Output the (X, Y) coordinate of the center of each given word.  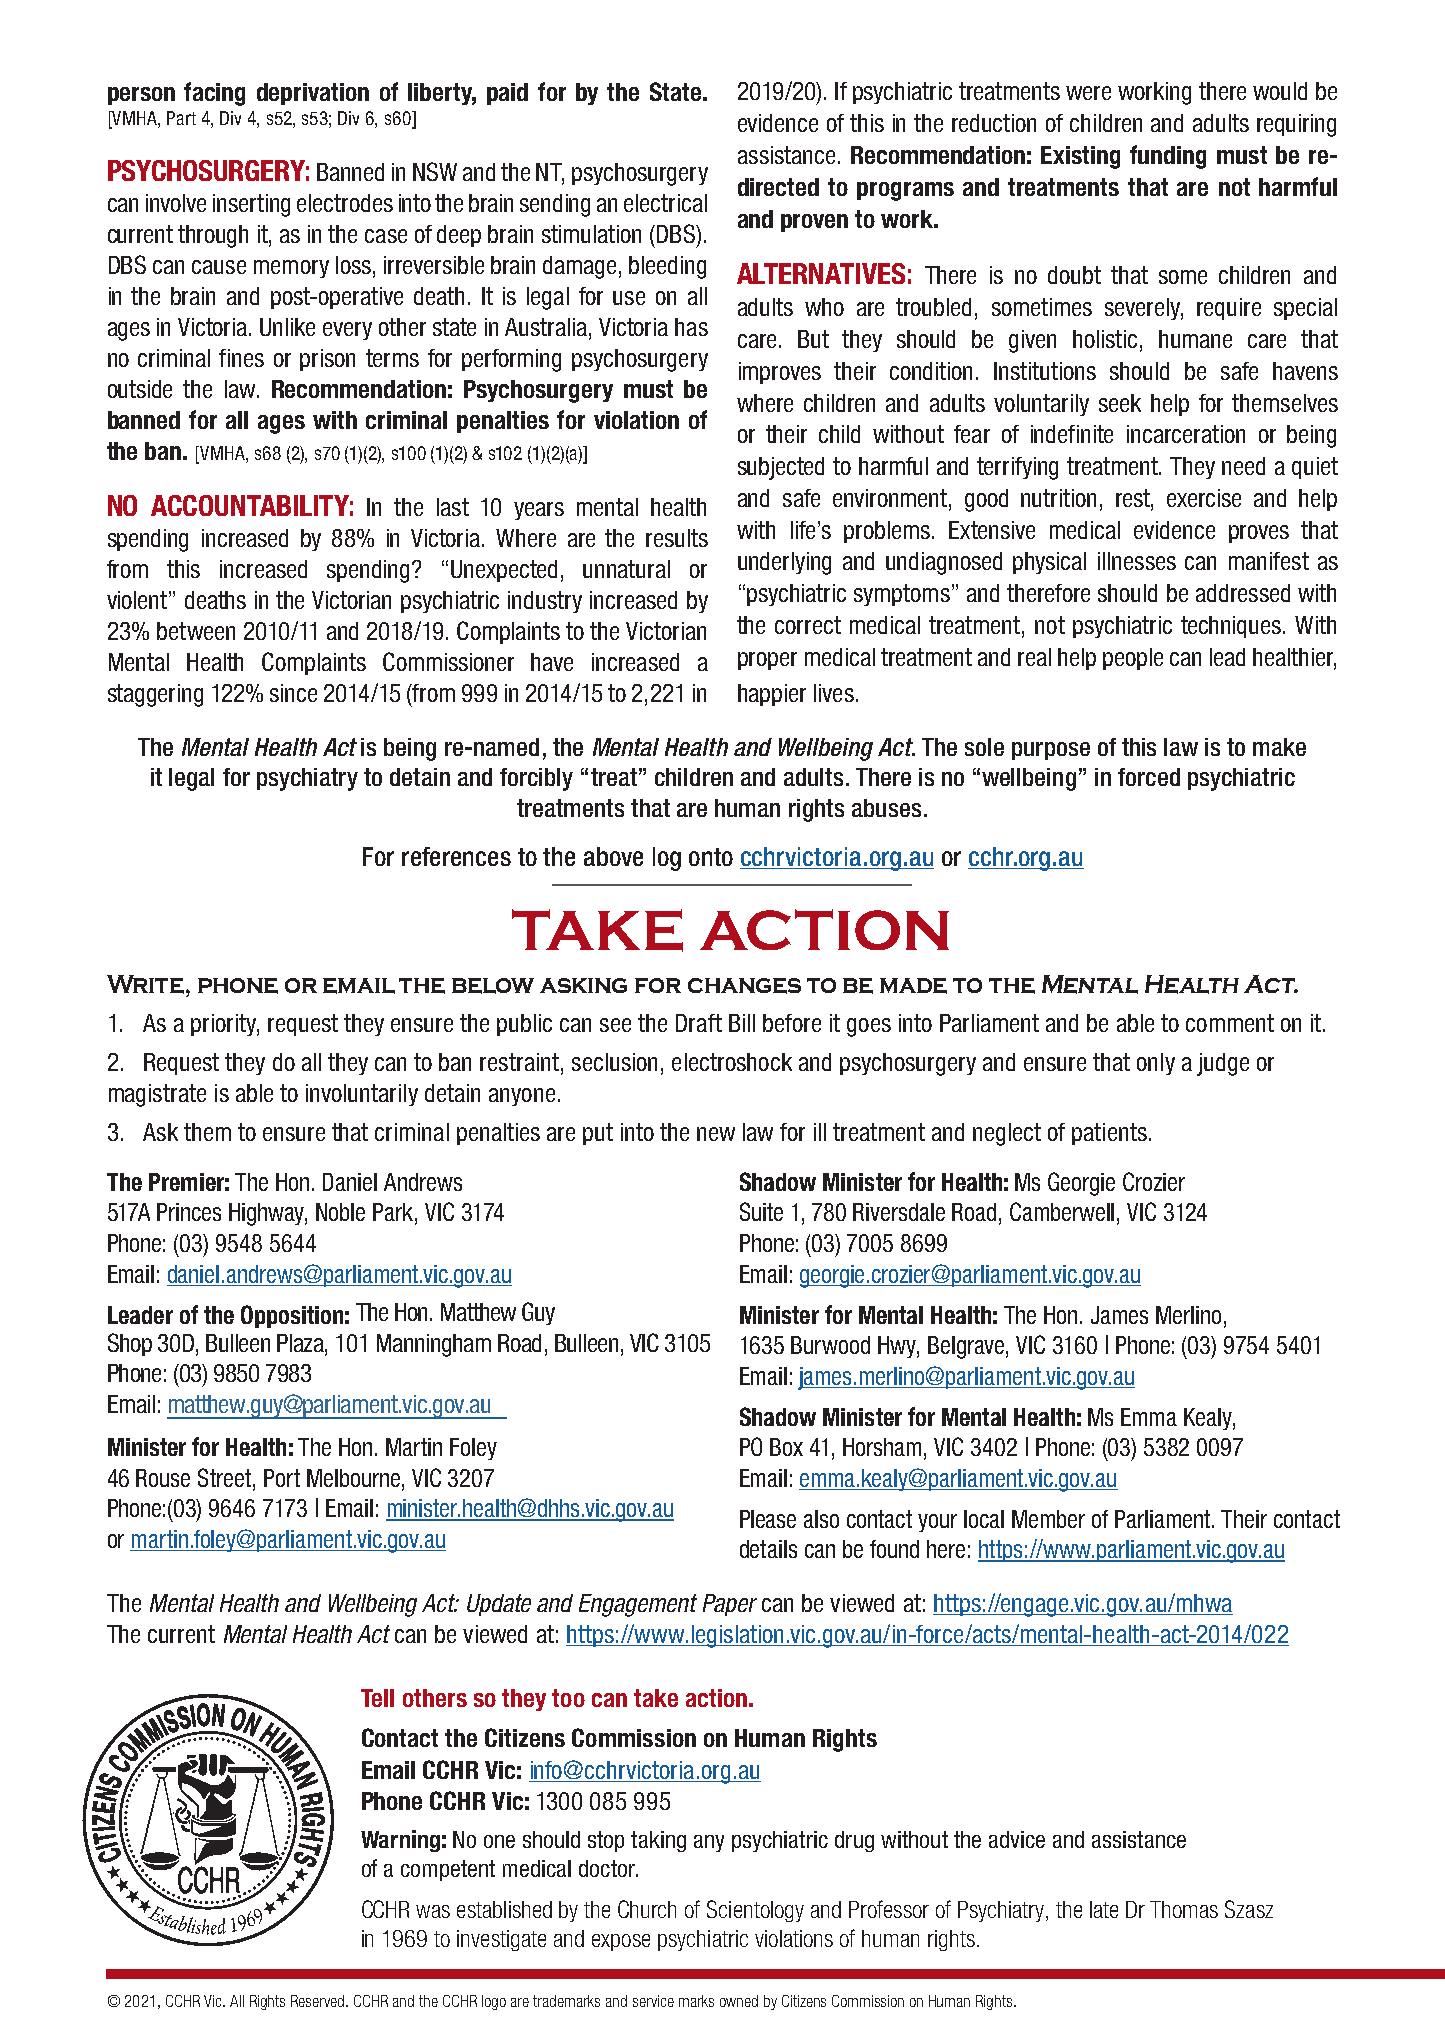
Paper (730, 1605)
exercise (1204, 498)
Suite (761, 1211)
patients (1109, 1134)
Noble (340, 1212)
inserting (251, 205)
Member (1048, 1519)
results (677, 538)
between (196, 631)
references (456, 856)
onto (711, 857)
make (1279, 747)
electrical (665, 203)
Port (282, 1478)
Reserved (319, 2001)
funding (1168, 157)
